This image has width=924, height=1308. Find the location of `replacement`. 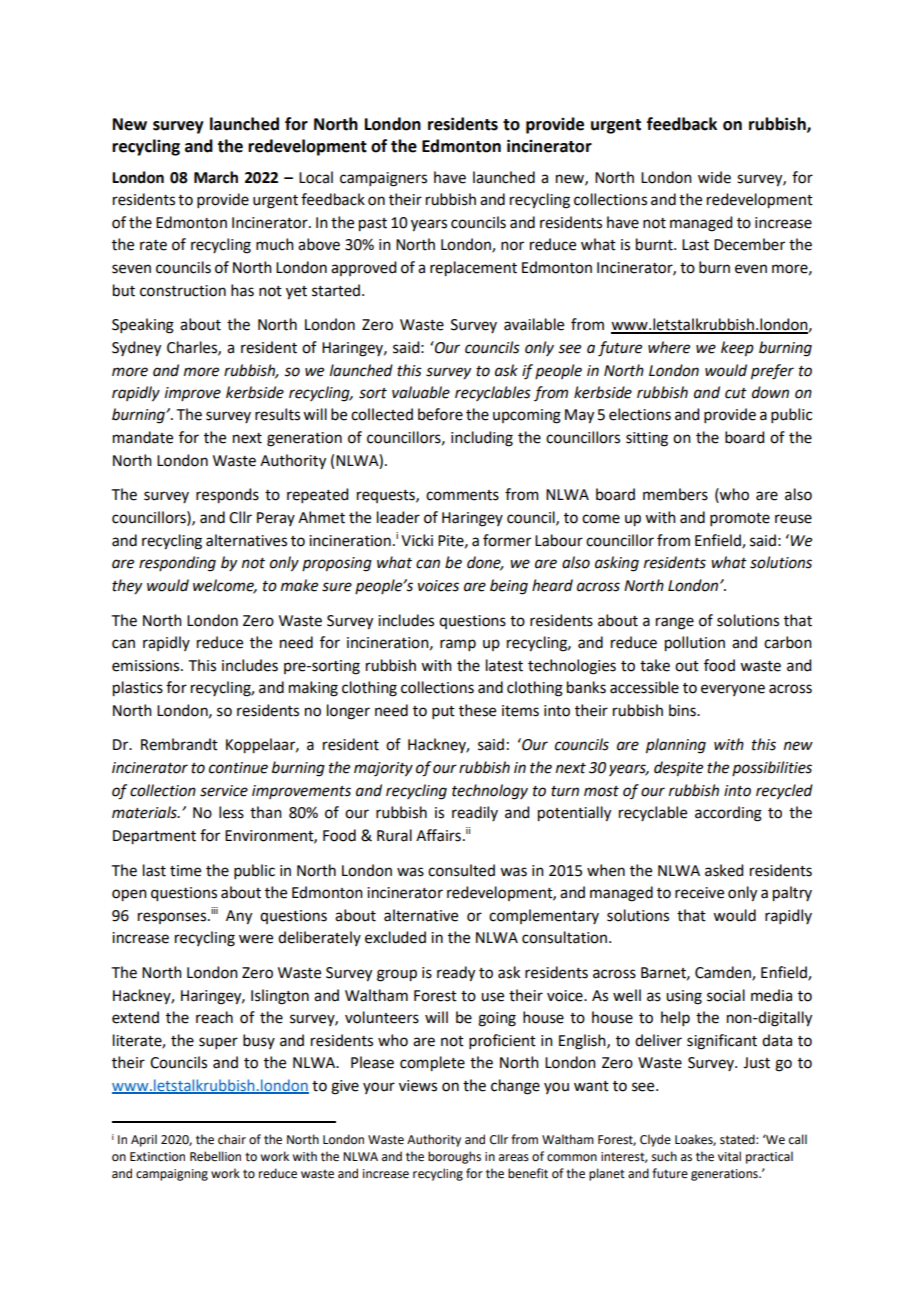

replacement is located at coordinates (473, 269).
